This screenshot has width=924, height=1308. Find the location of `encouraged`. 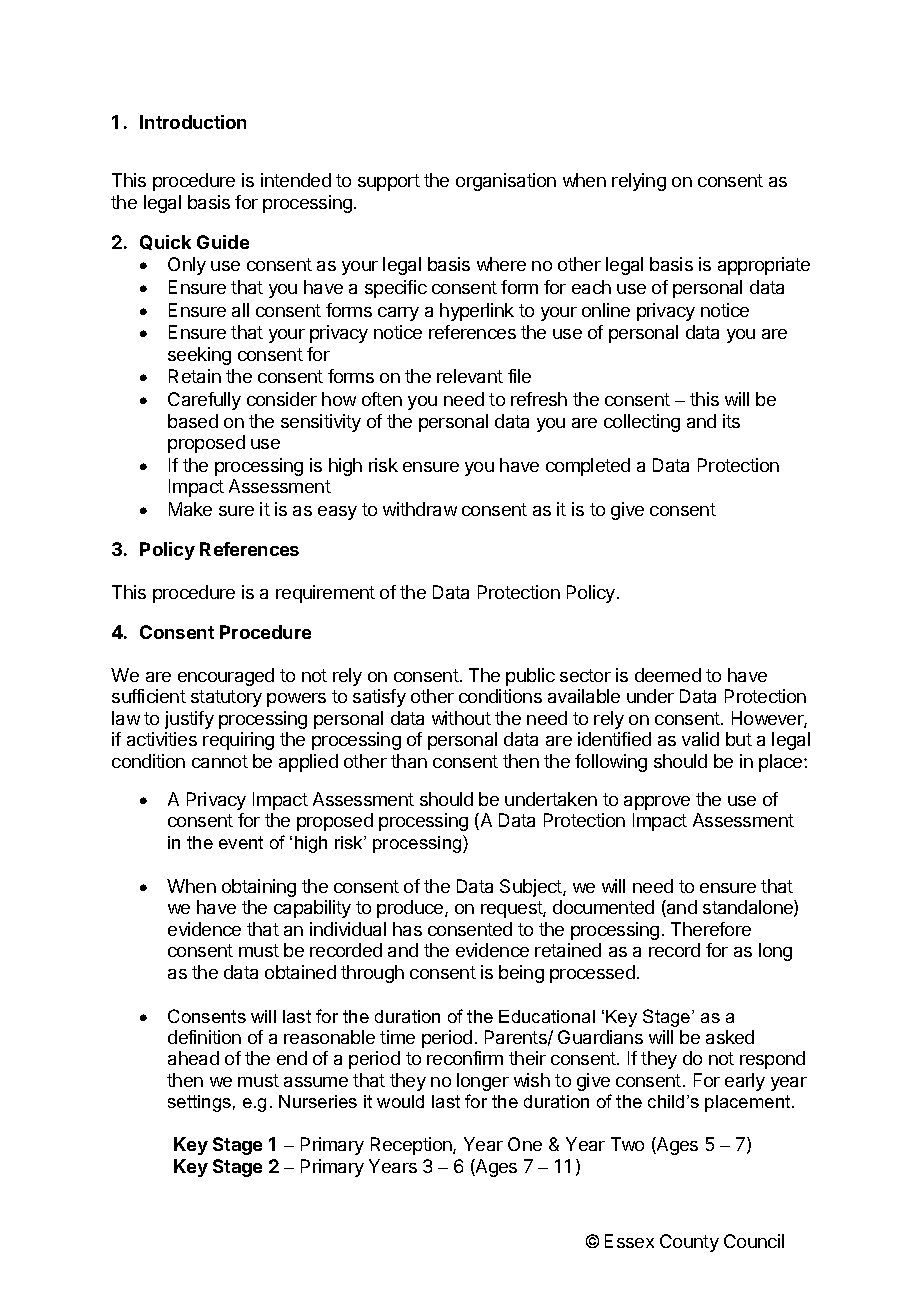

encouraged is located at coordinates (226, 677).
